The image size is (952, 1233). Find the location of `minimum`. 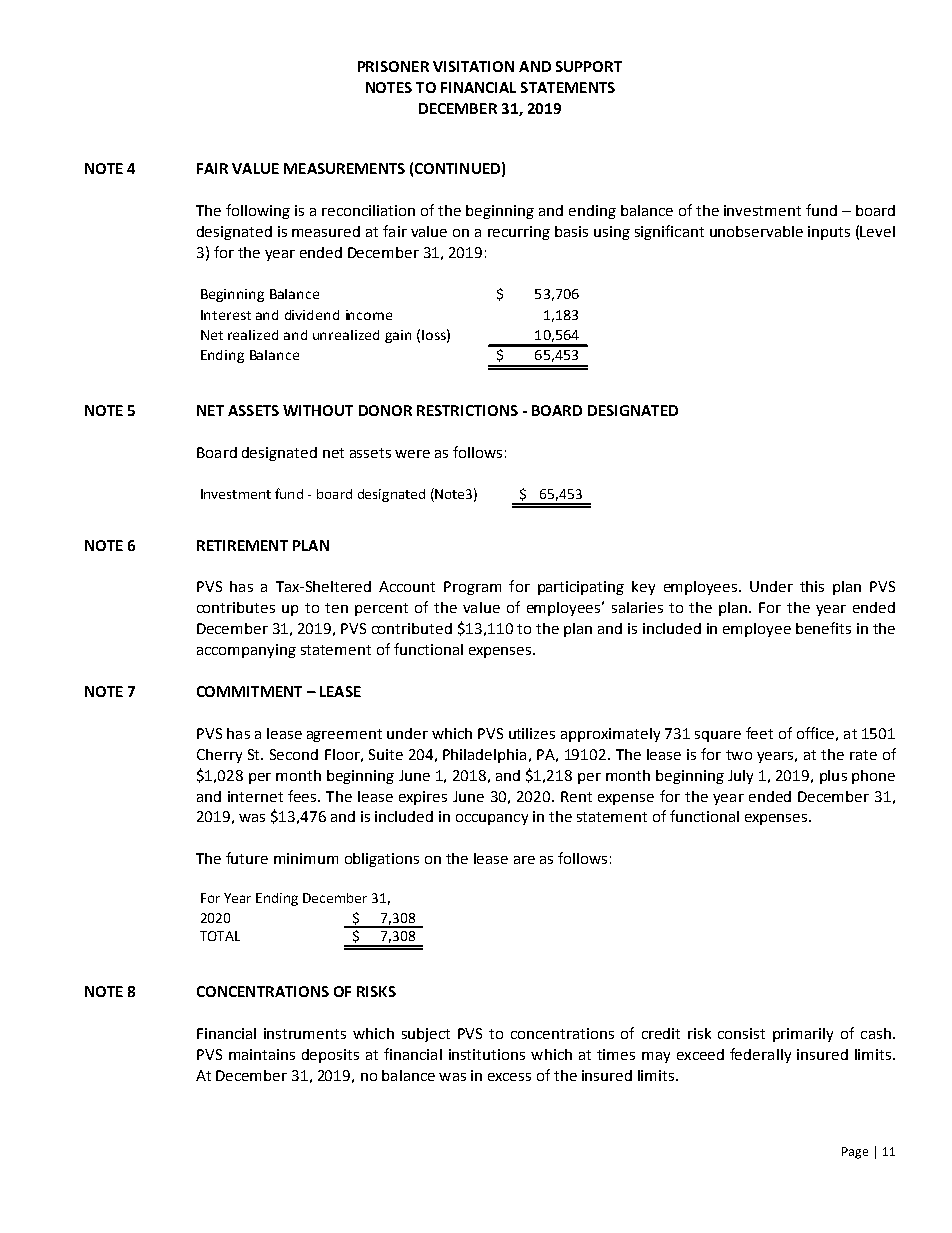

minimum is located at coordinates (306, 858).
